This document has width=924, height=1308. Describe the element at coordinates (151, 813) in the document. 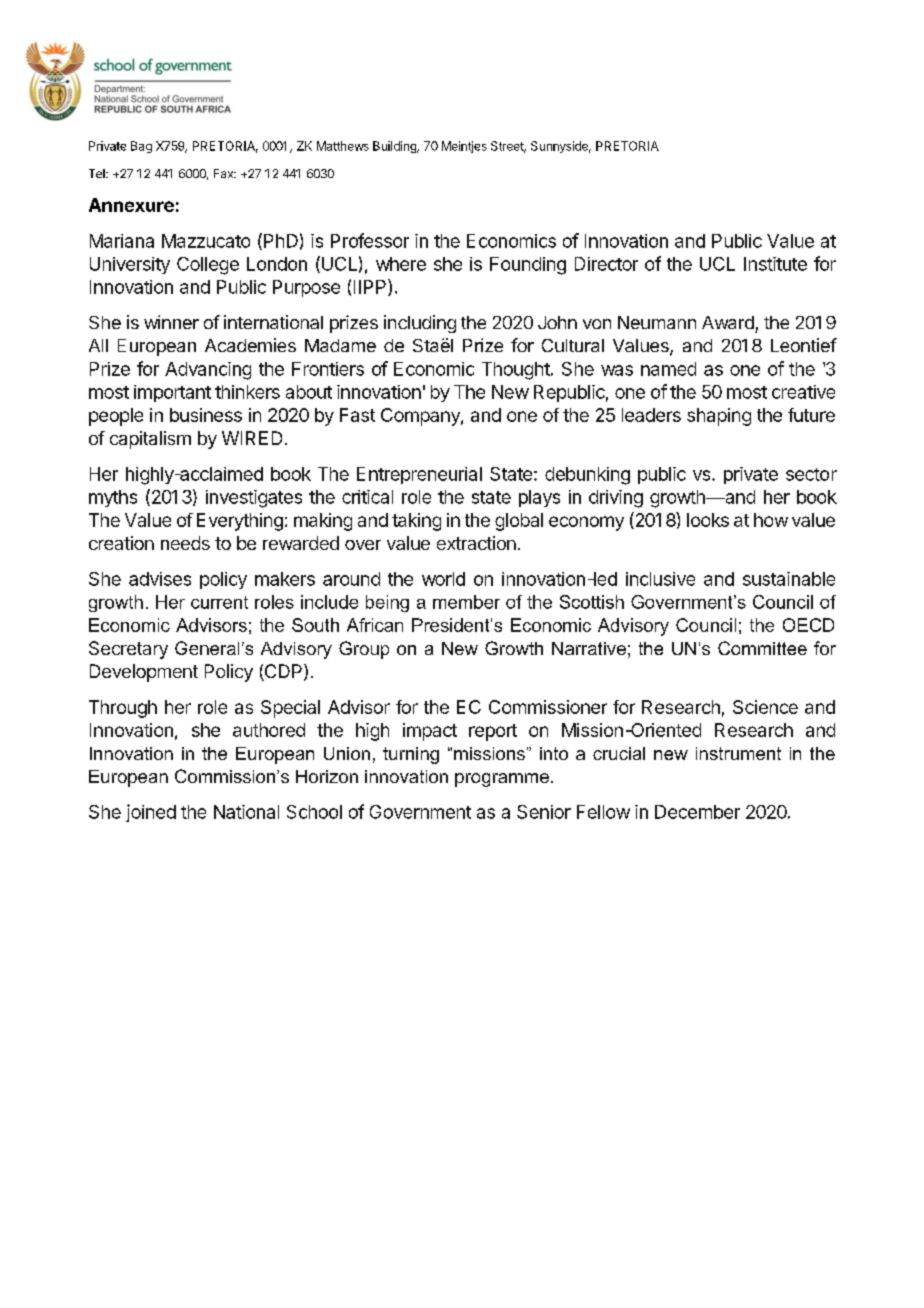

I see `joined` at that location.
